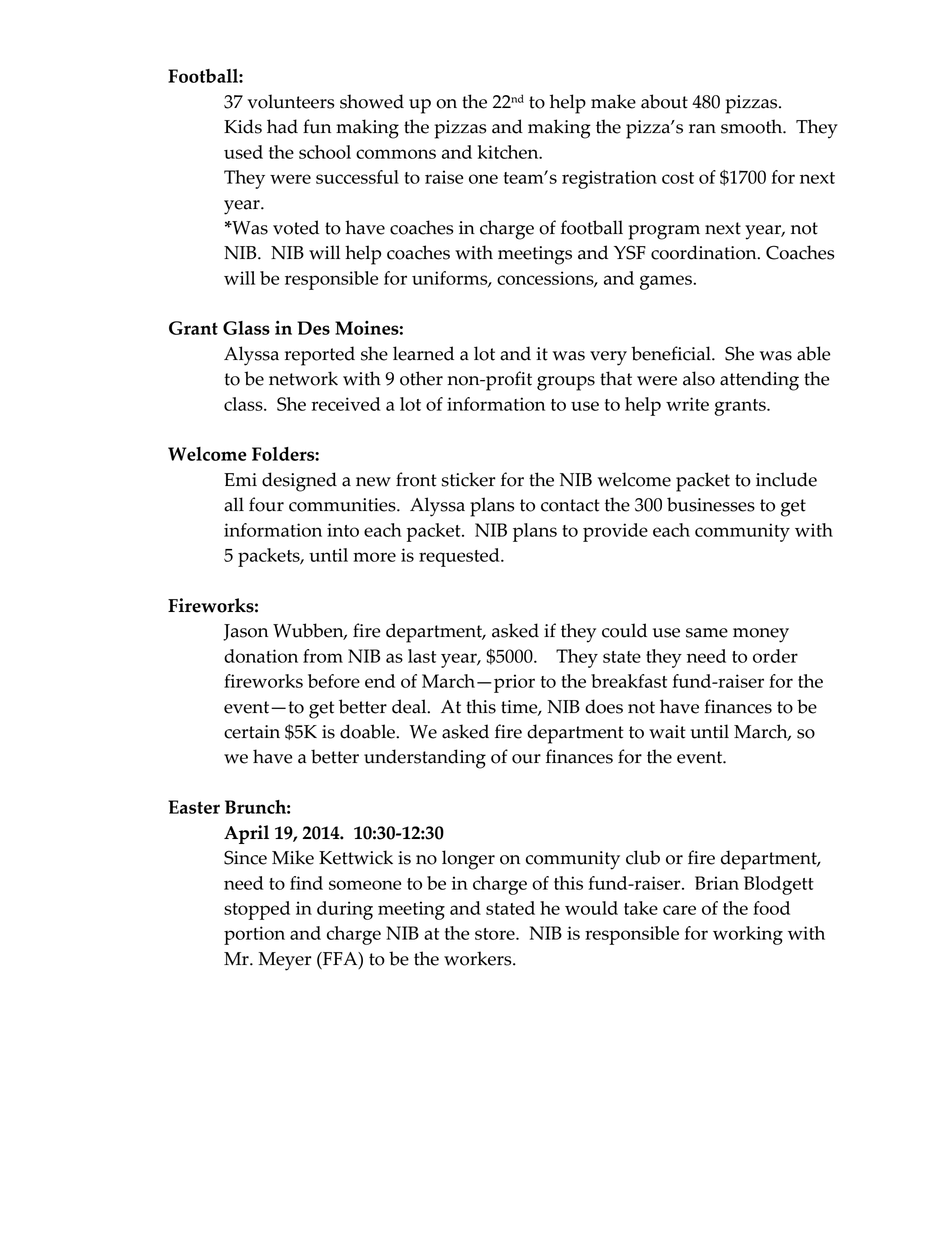 This screenshot has width=952, height=1233. I want to click on had, so click(282, 126).
